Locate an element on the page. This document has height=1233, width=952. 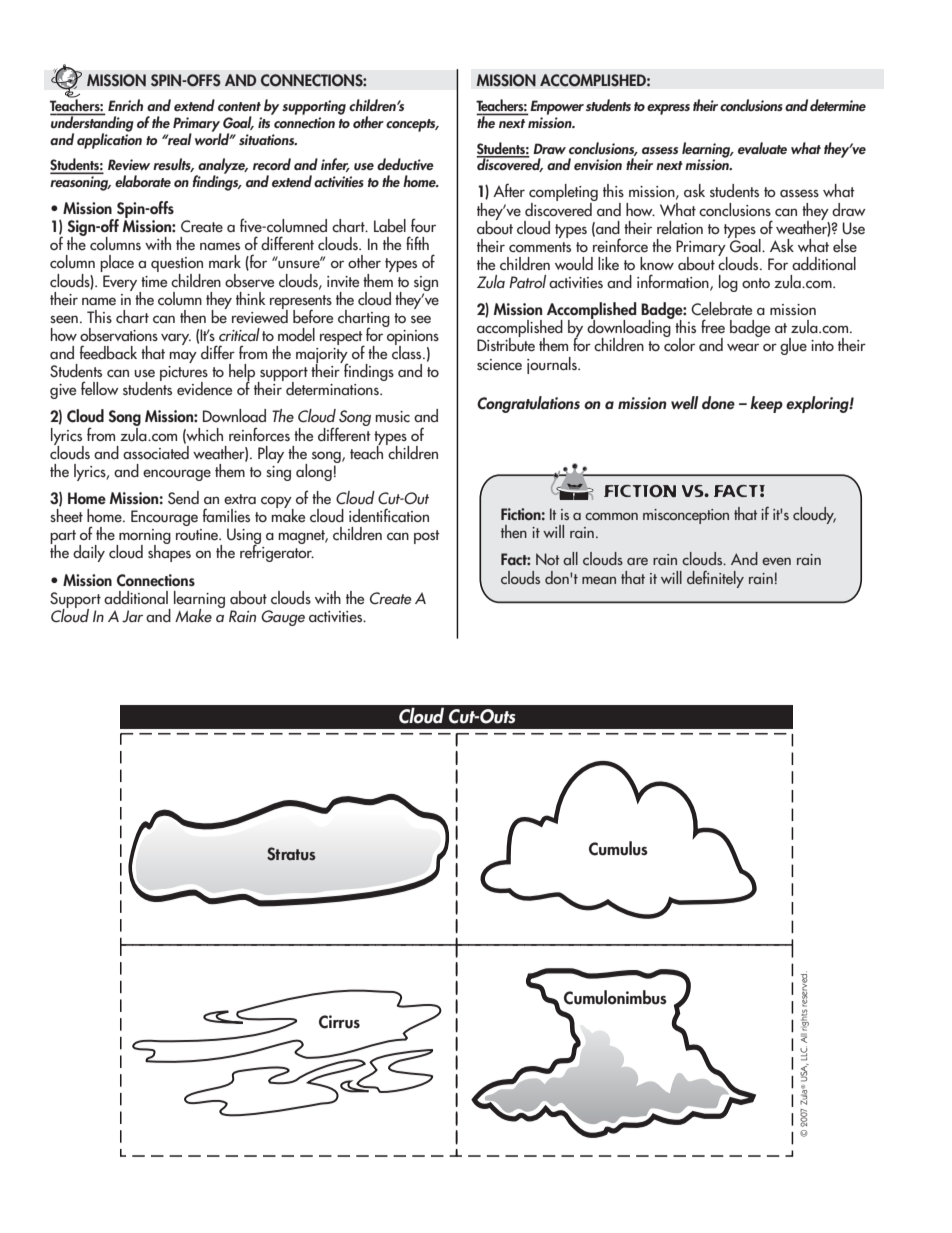
mean is located at coordinates (599, 580).
